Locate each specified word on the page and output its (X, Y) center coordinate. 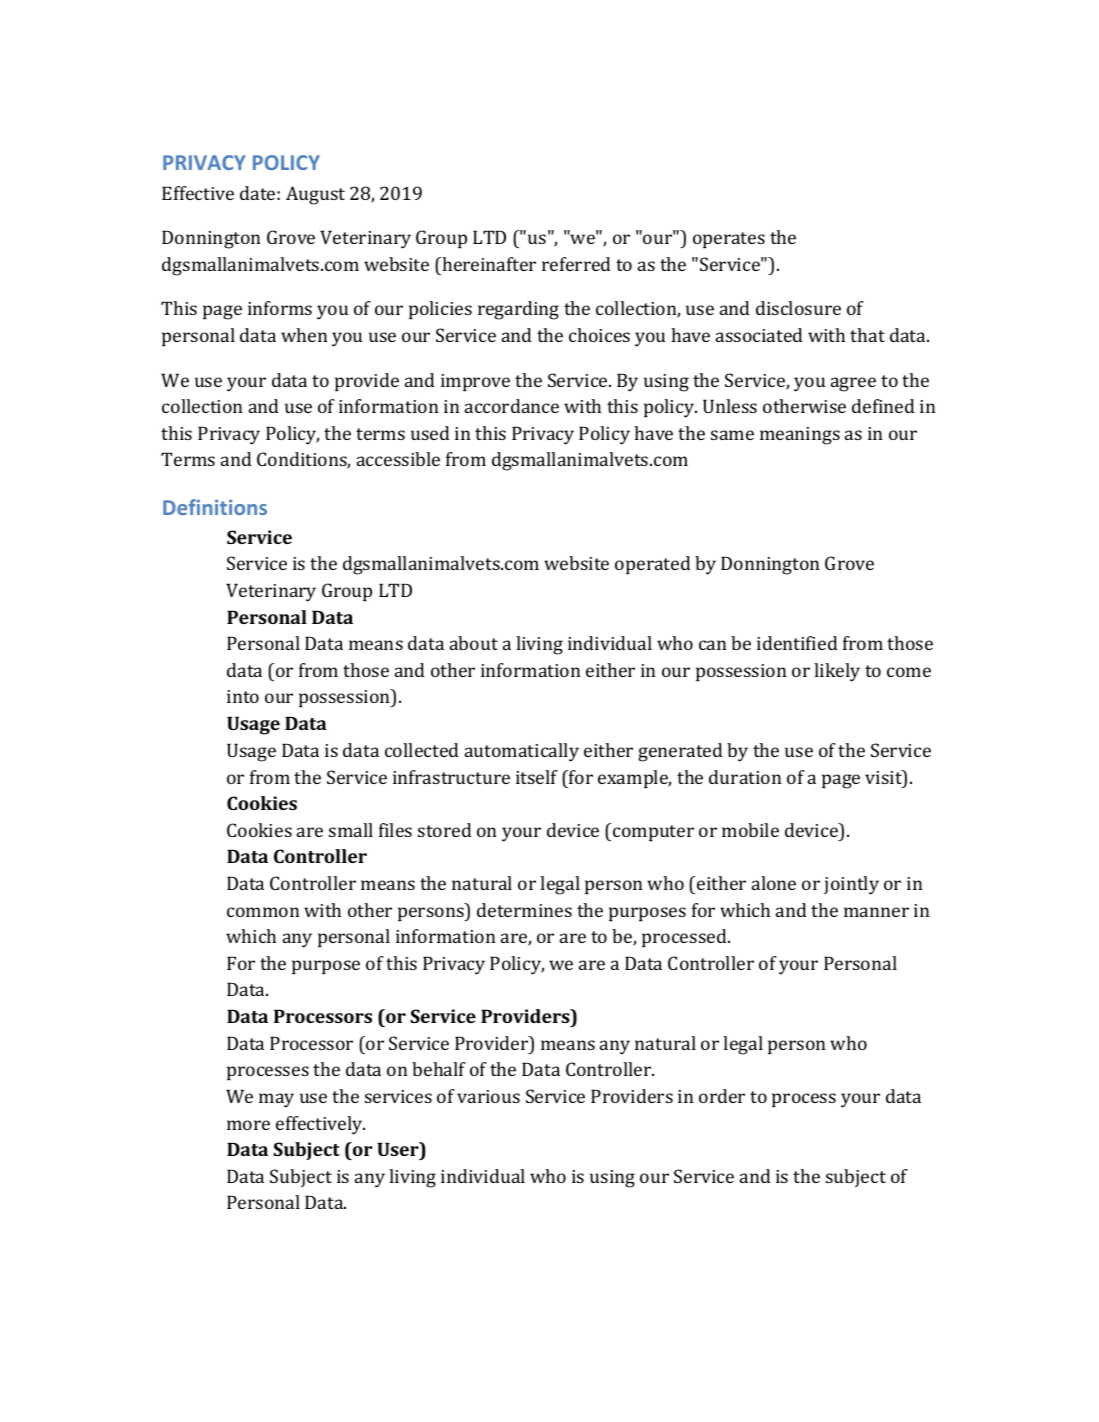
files (395, 830)
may (276, 1100)
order (722, 1096)
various (488, 1096)
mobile (750, 830)
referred (576, 264)
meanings (800, 436)
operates (729, 240)
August (315, 195)
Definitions (215, 507)
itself (536, 777)
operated (652, 565)
